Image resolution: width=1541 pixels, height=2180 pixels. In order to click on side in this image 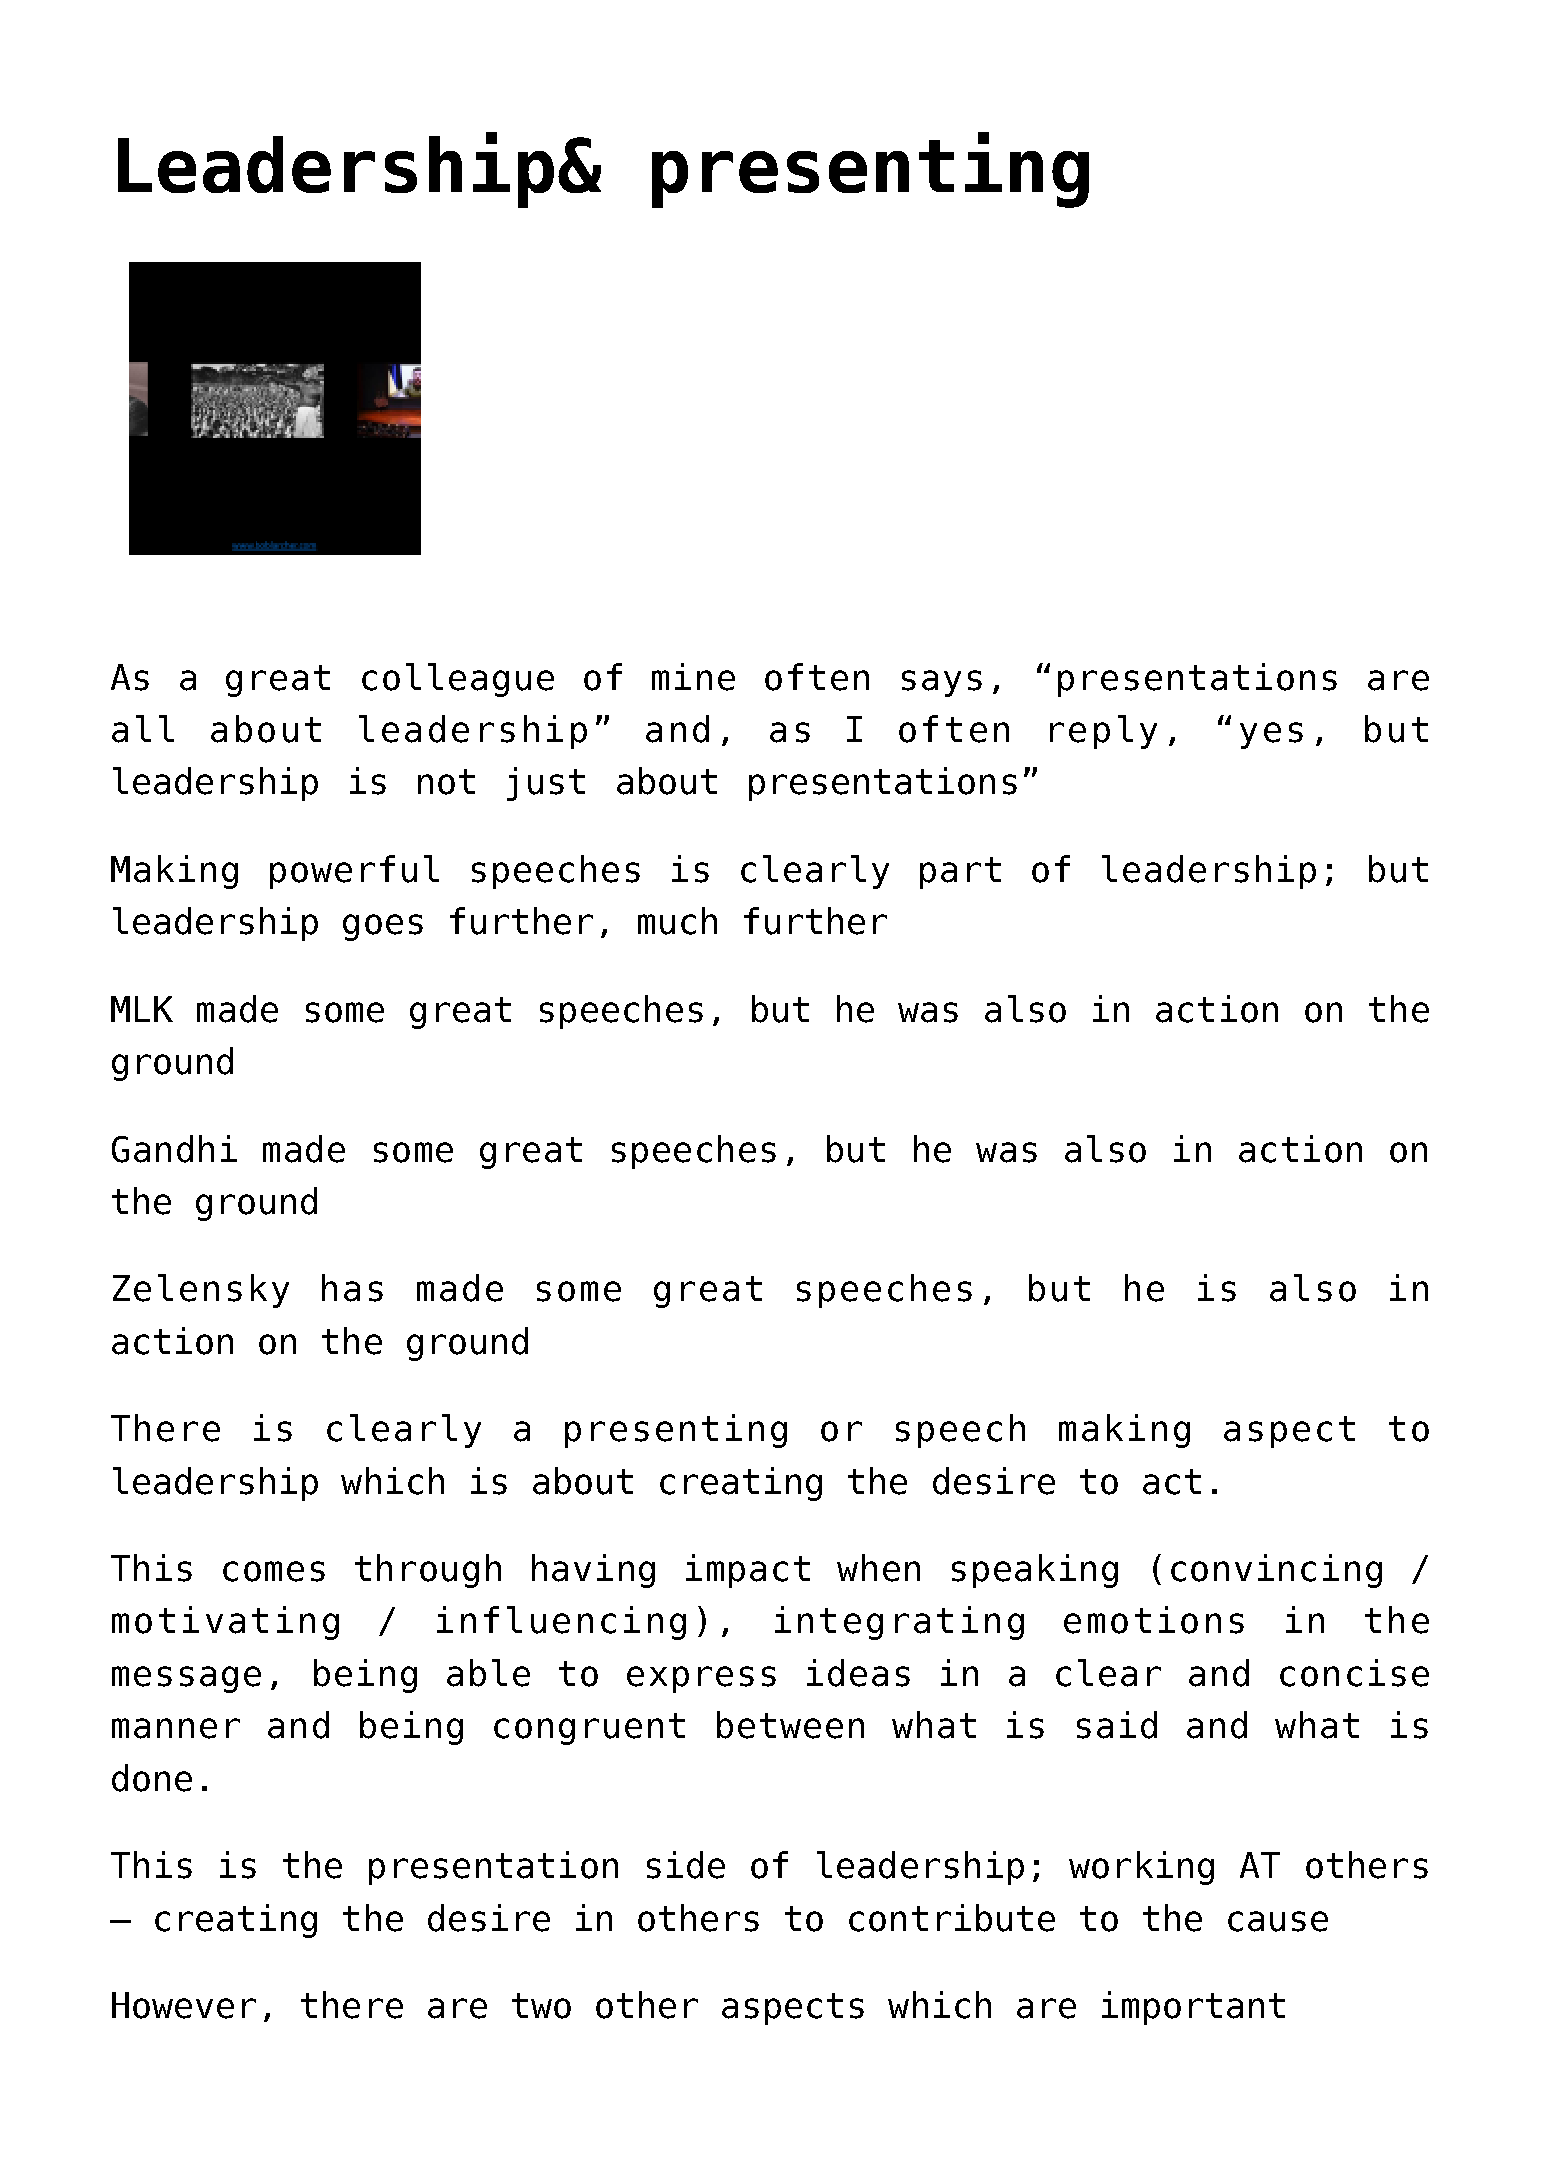, I will do `click(686, 1865)`.
